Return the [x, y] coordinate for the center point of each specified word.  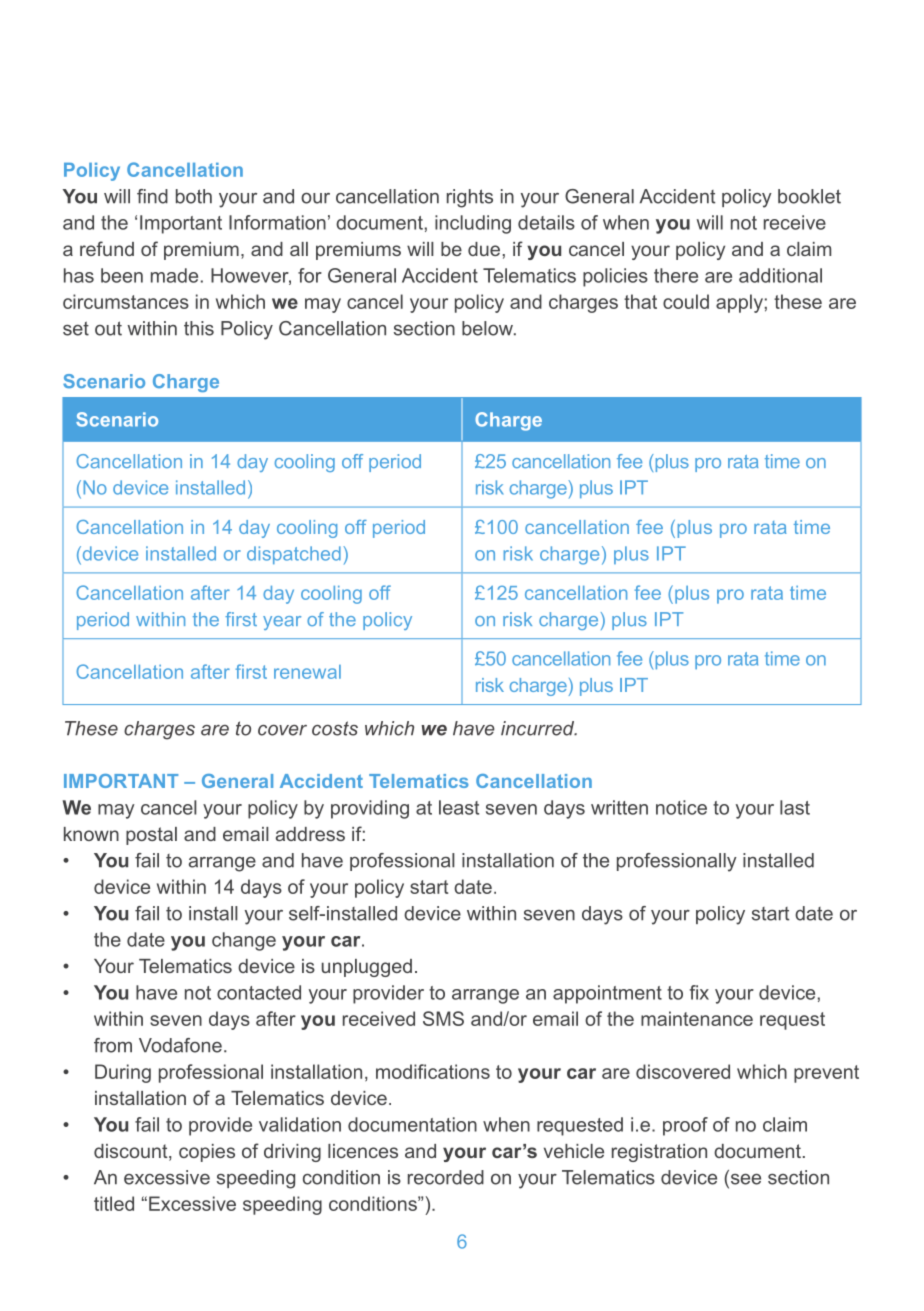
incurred [539, 728]
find [152, 196]
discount [132, 1152]
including [473, 224]
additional [780, 275]
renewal [307, 672]
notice [681, 807]
